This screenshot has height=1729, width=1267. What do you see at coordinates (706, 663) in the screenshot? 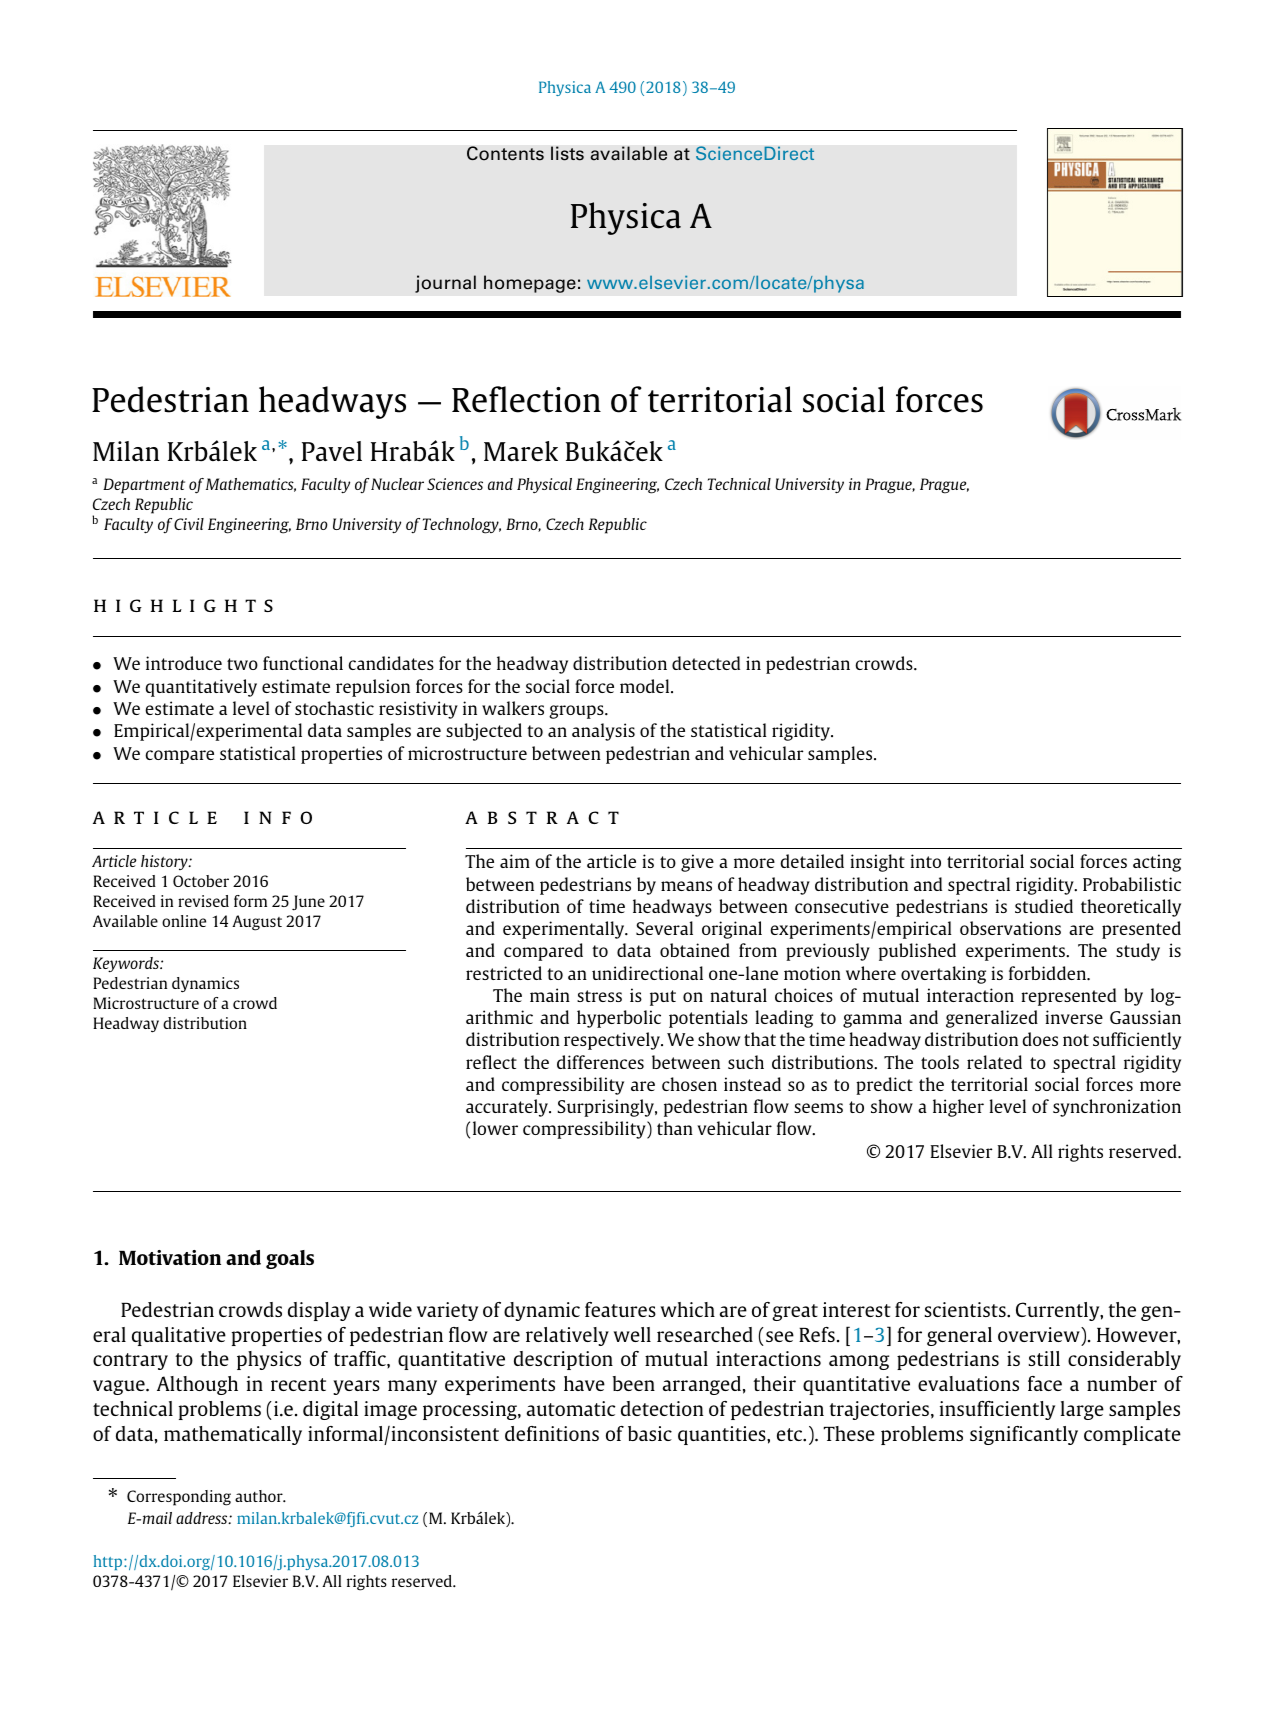
I see `detected` at bounding box center [706, 663].
